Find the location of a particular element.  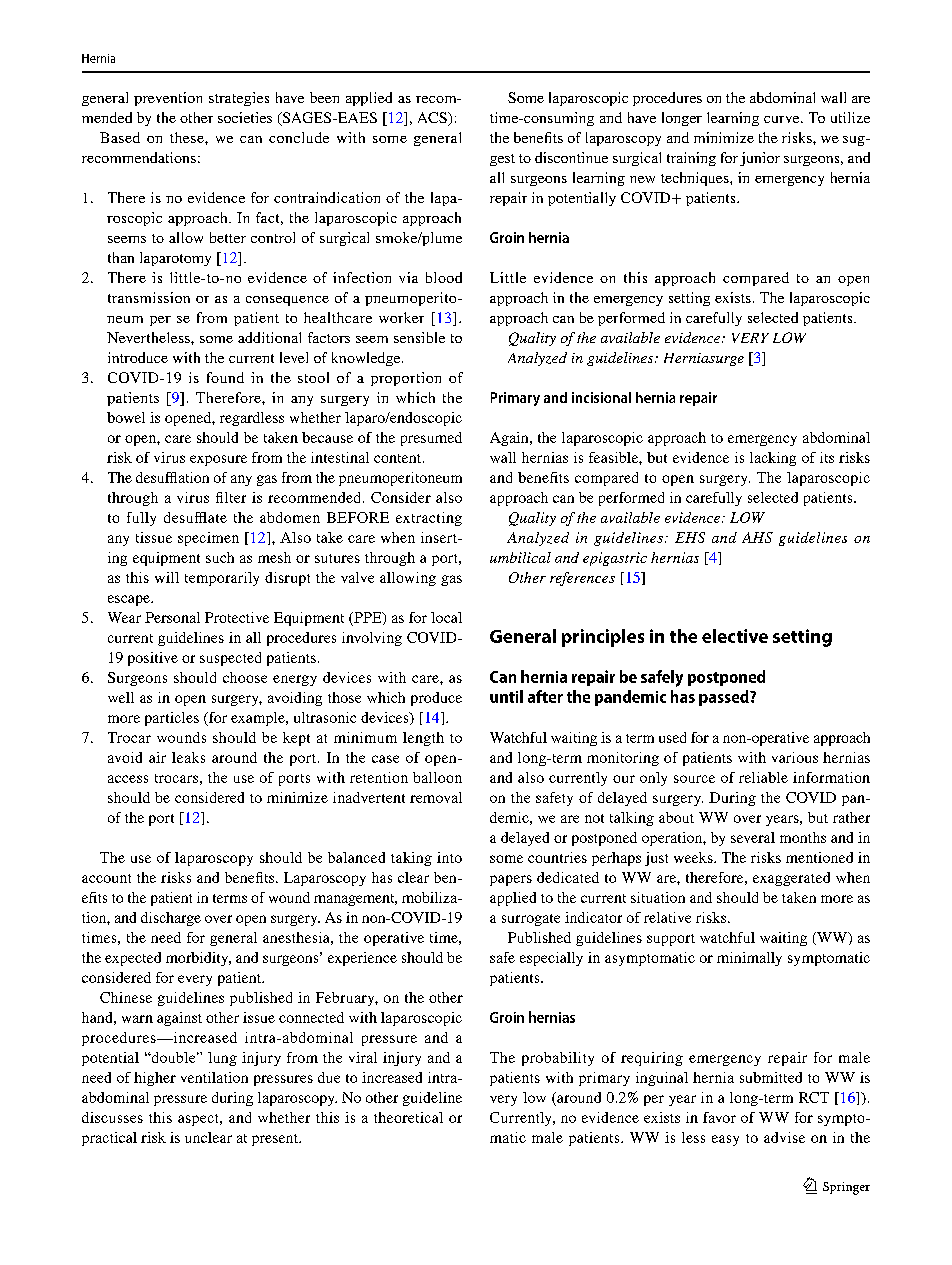

extracting is located at coordinates (429, 519).
